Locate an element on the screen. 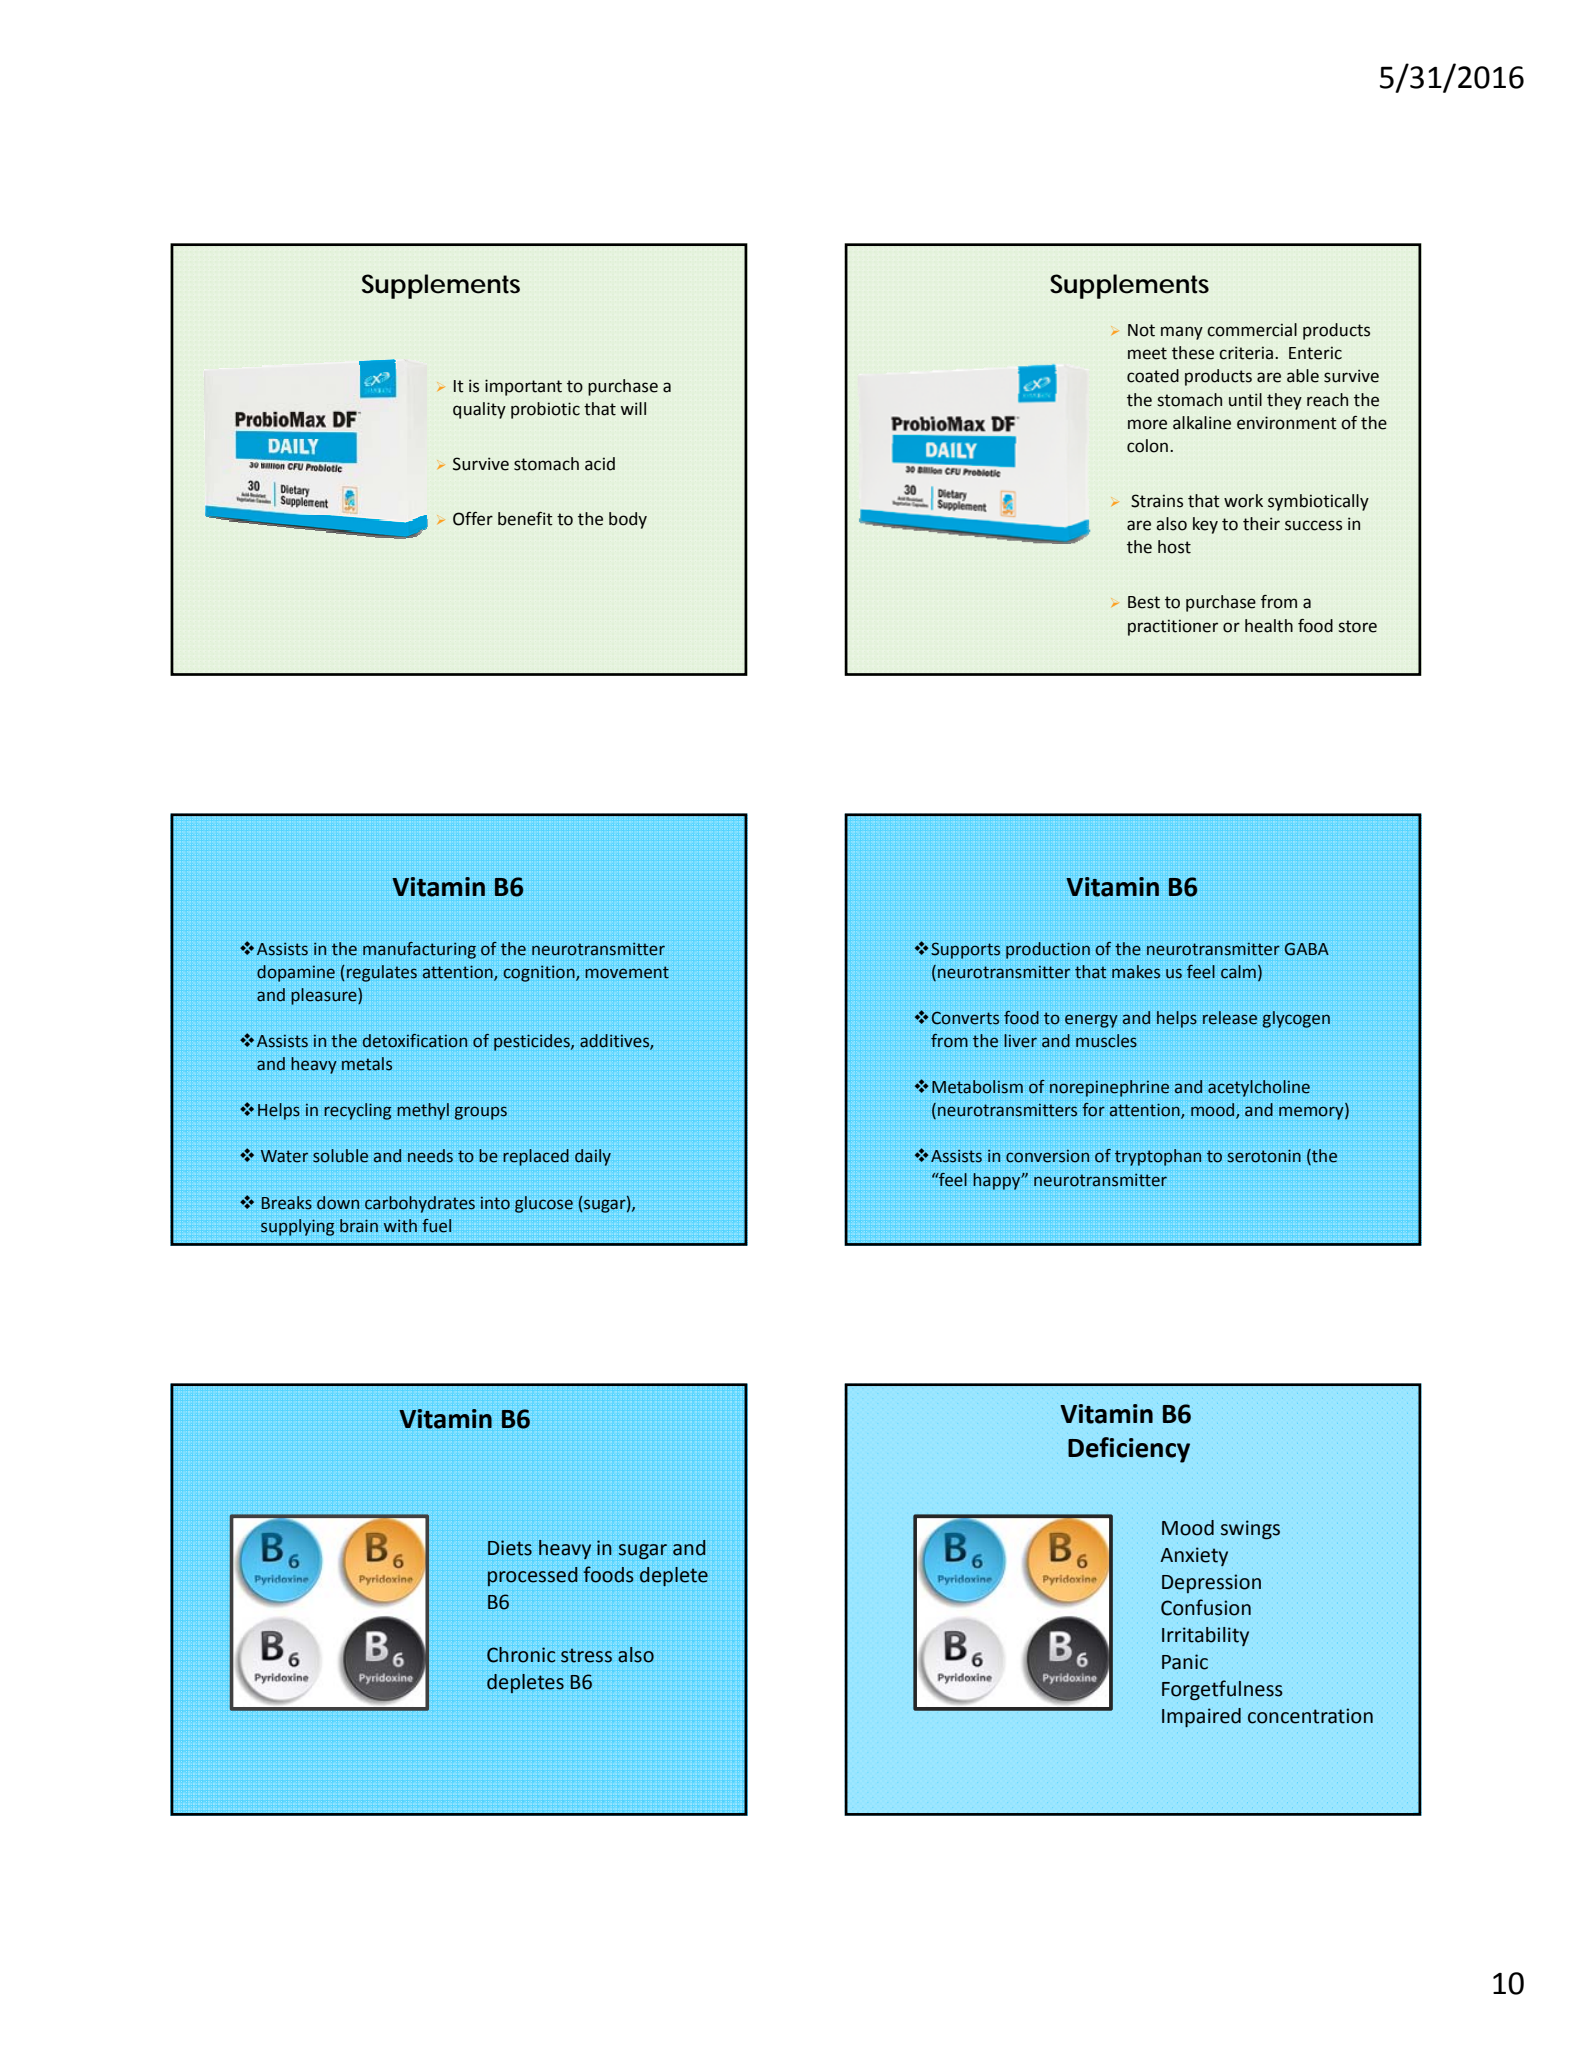 The width and height of the screenshot is (1592, 2060). with is located at coordinates (400, 1226).
